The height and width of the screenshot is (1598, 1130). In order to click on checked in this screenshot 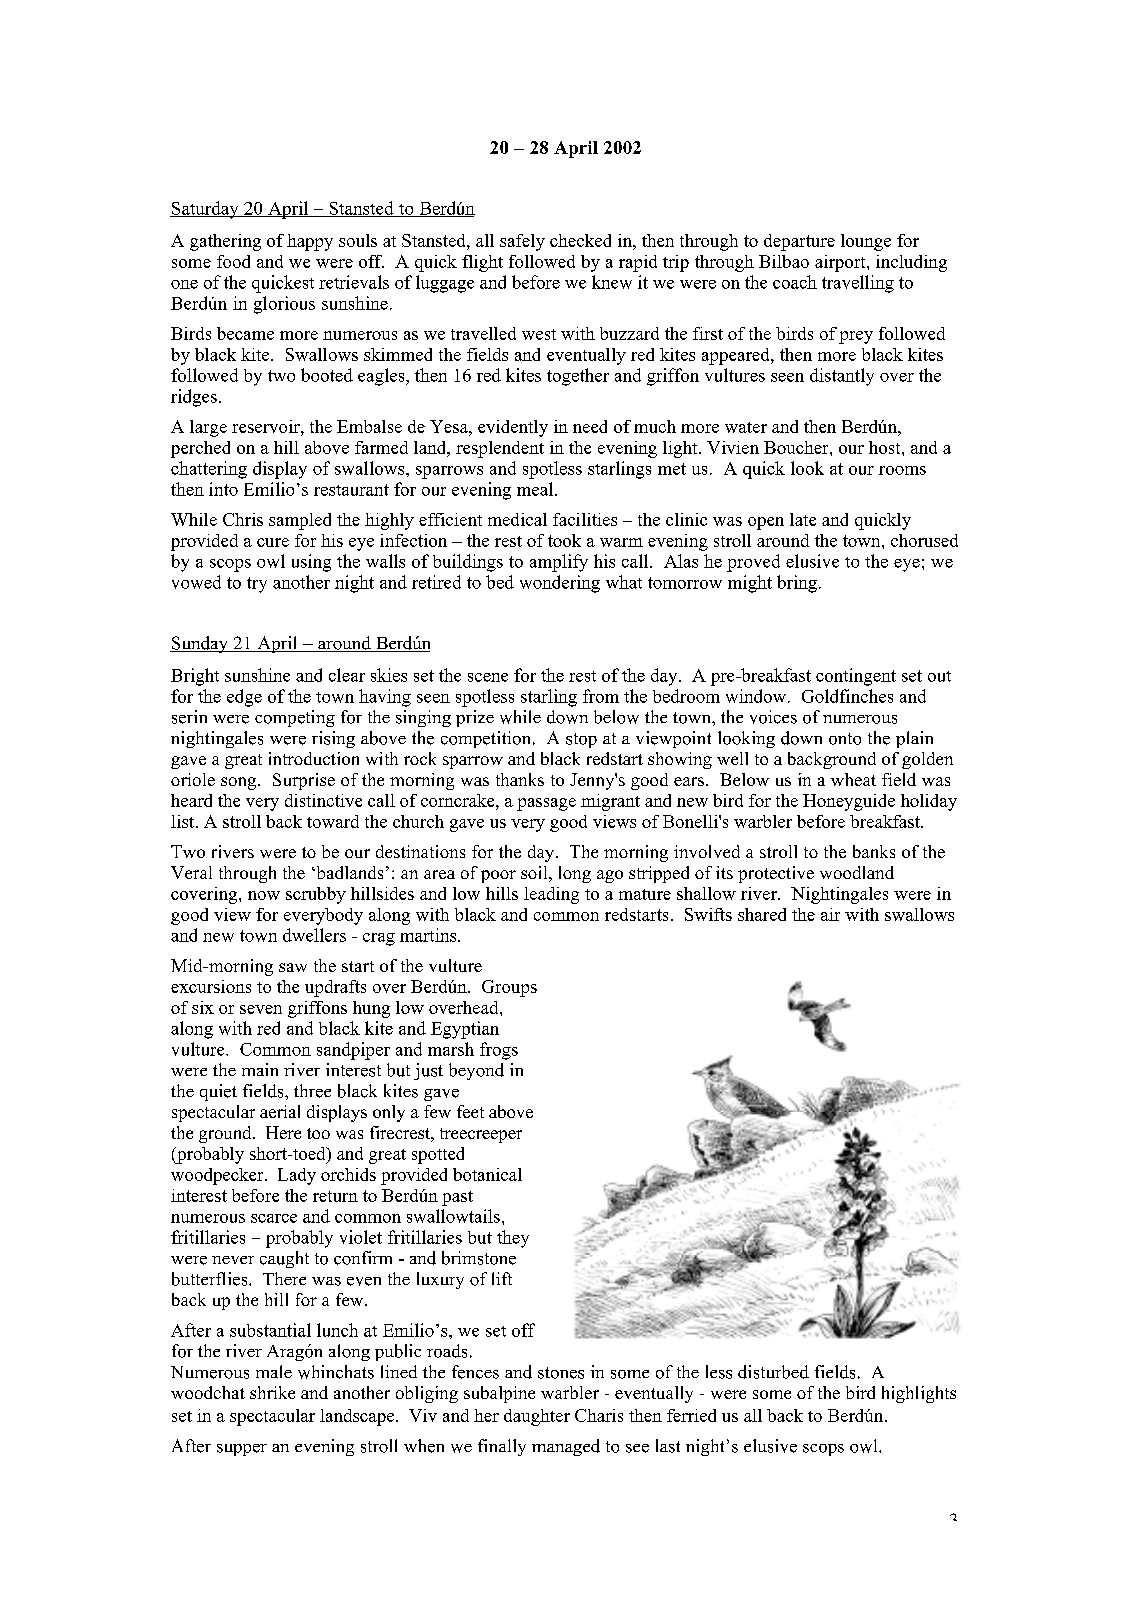, I will do `click(580, 240)`.
